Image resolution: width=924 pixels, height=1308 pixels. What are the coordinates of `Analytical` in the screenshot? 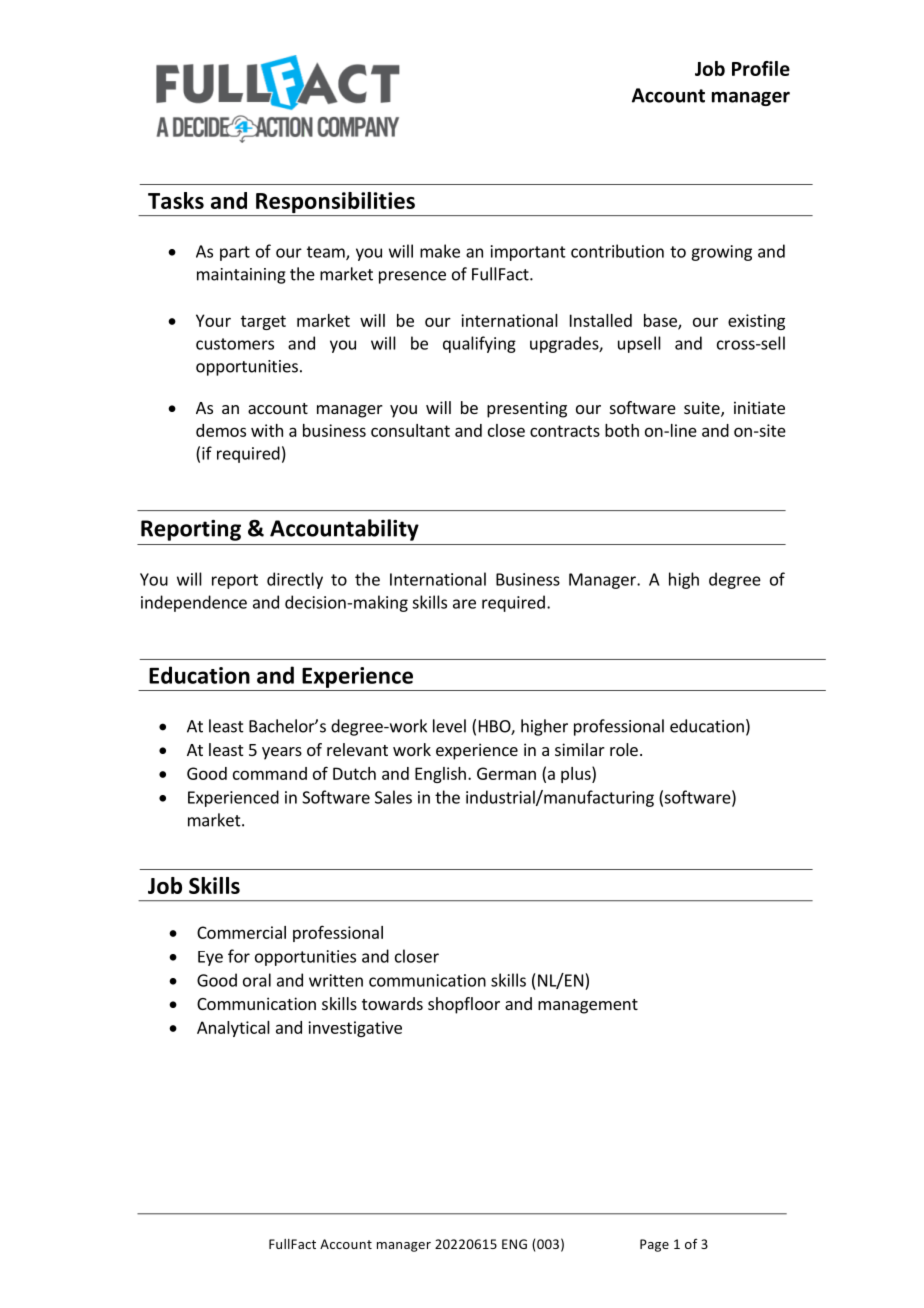 It's located at (233, 1029).
